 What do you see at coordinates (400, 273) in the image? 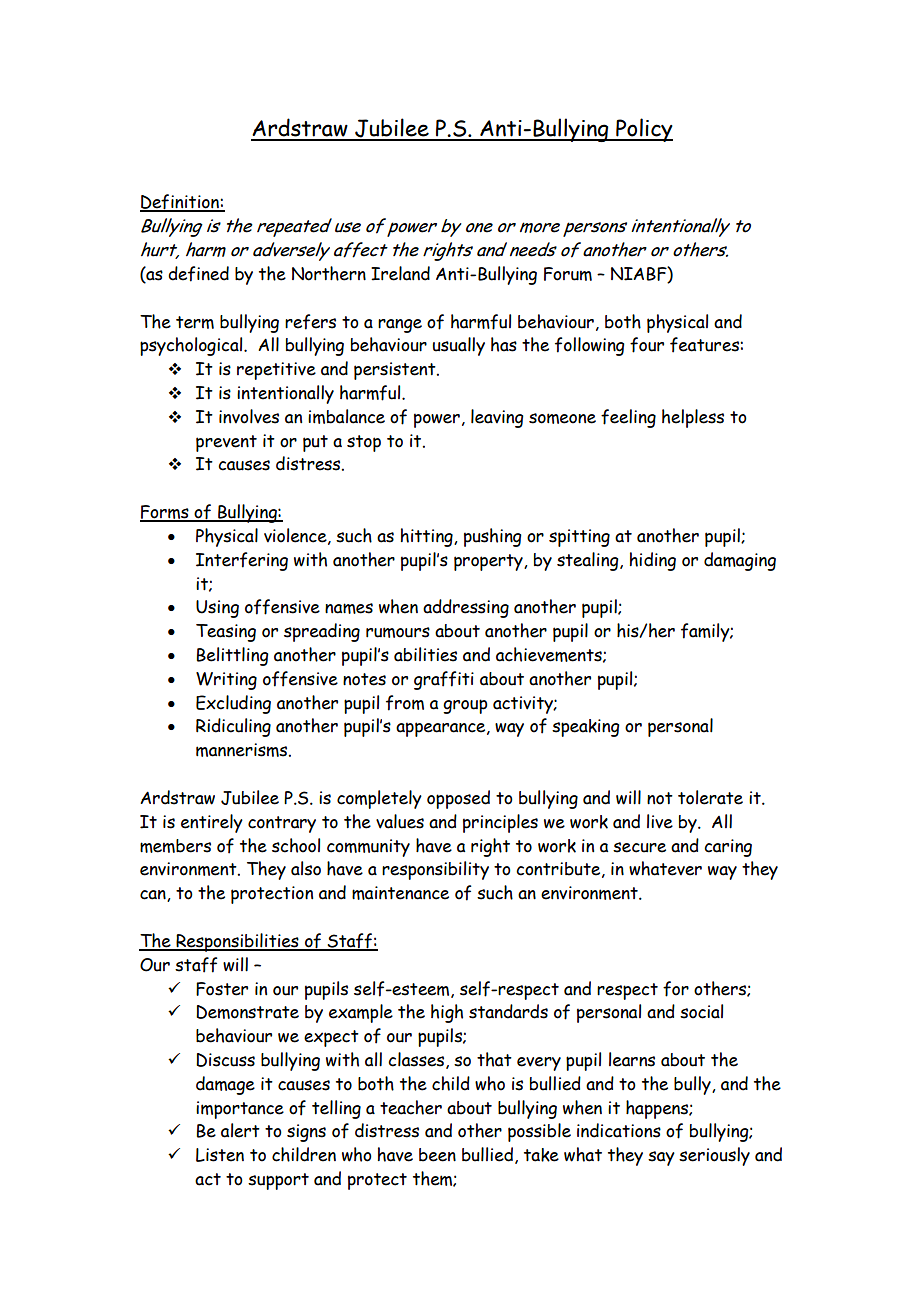
I see `Ireland` at bounding box center [400, 273].
